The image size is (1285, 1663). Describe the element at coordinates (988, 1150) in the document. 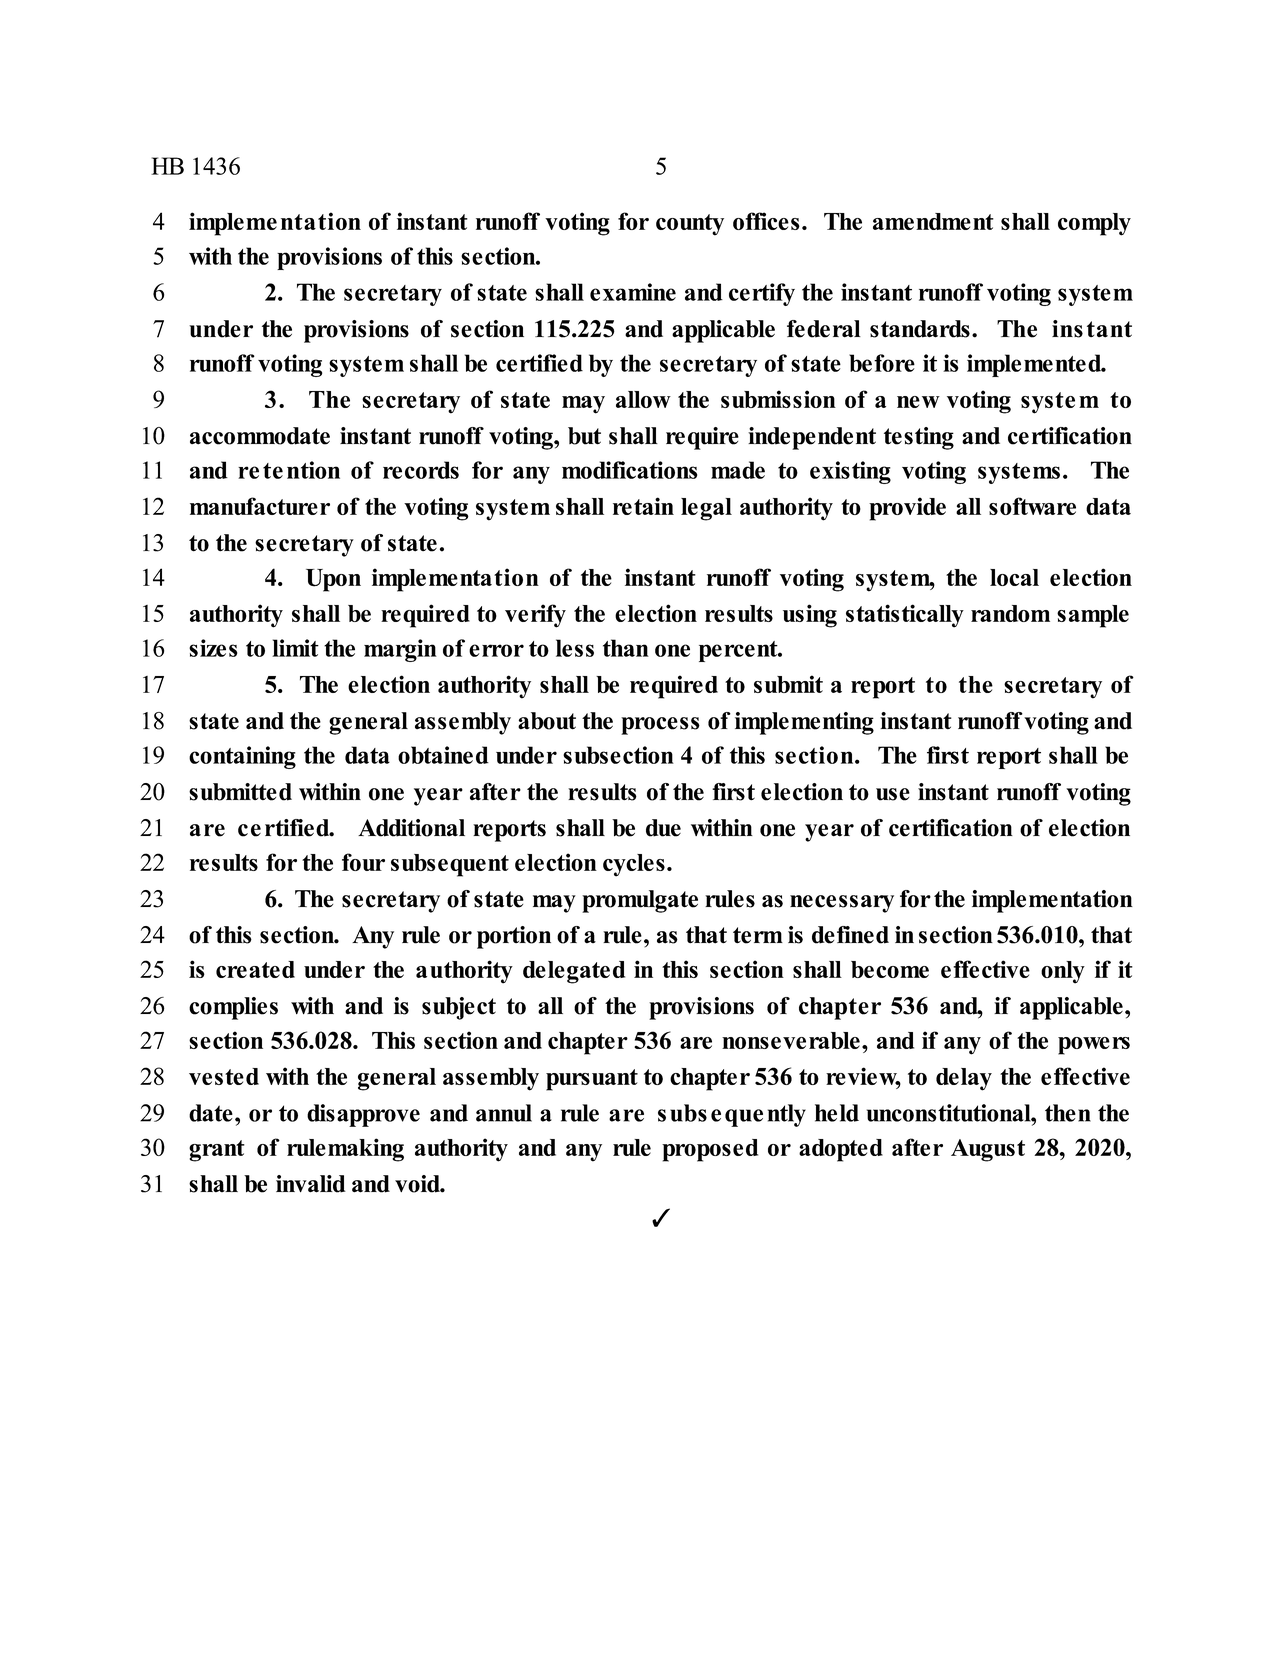

I see `August` at that location.
